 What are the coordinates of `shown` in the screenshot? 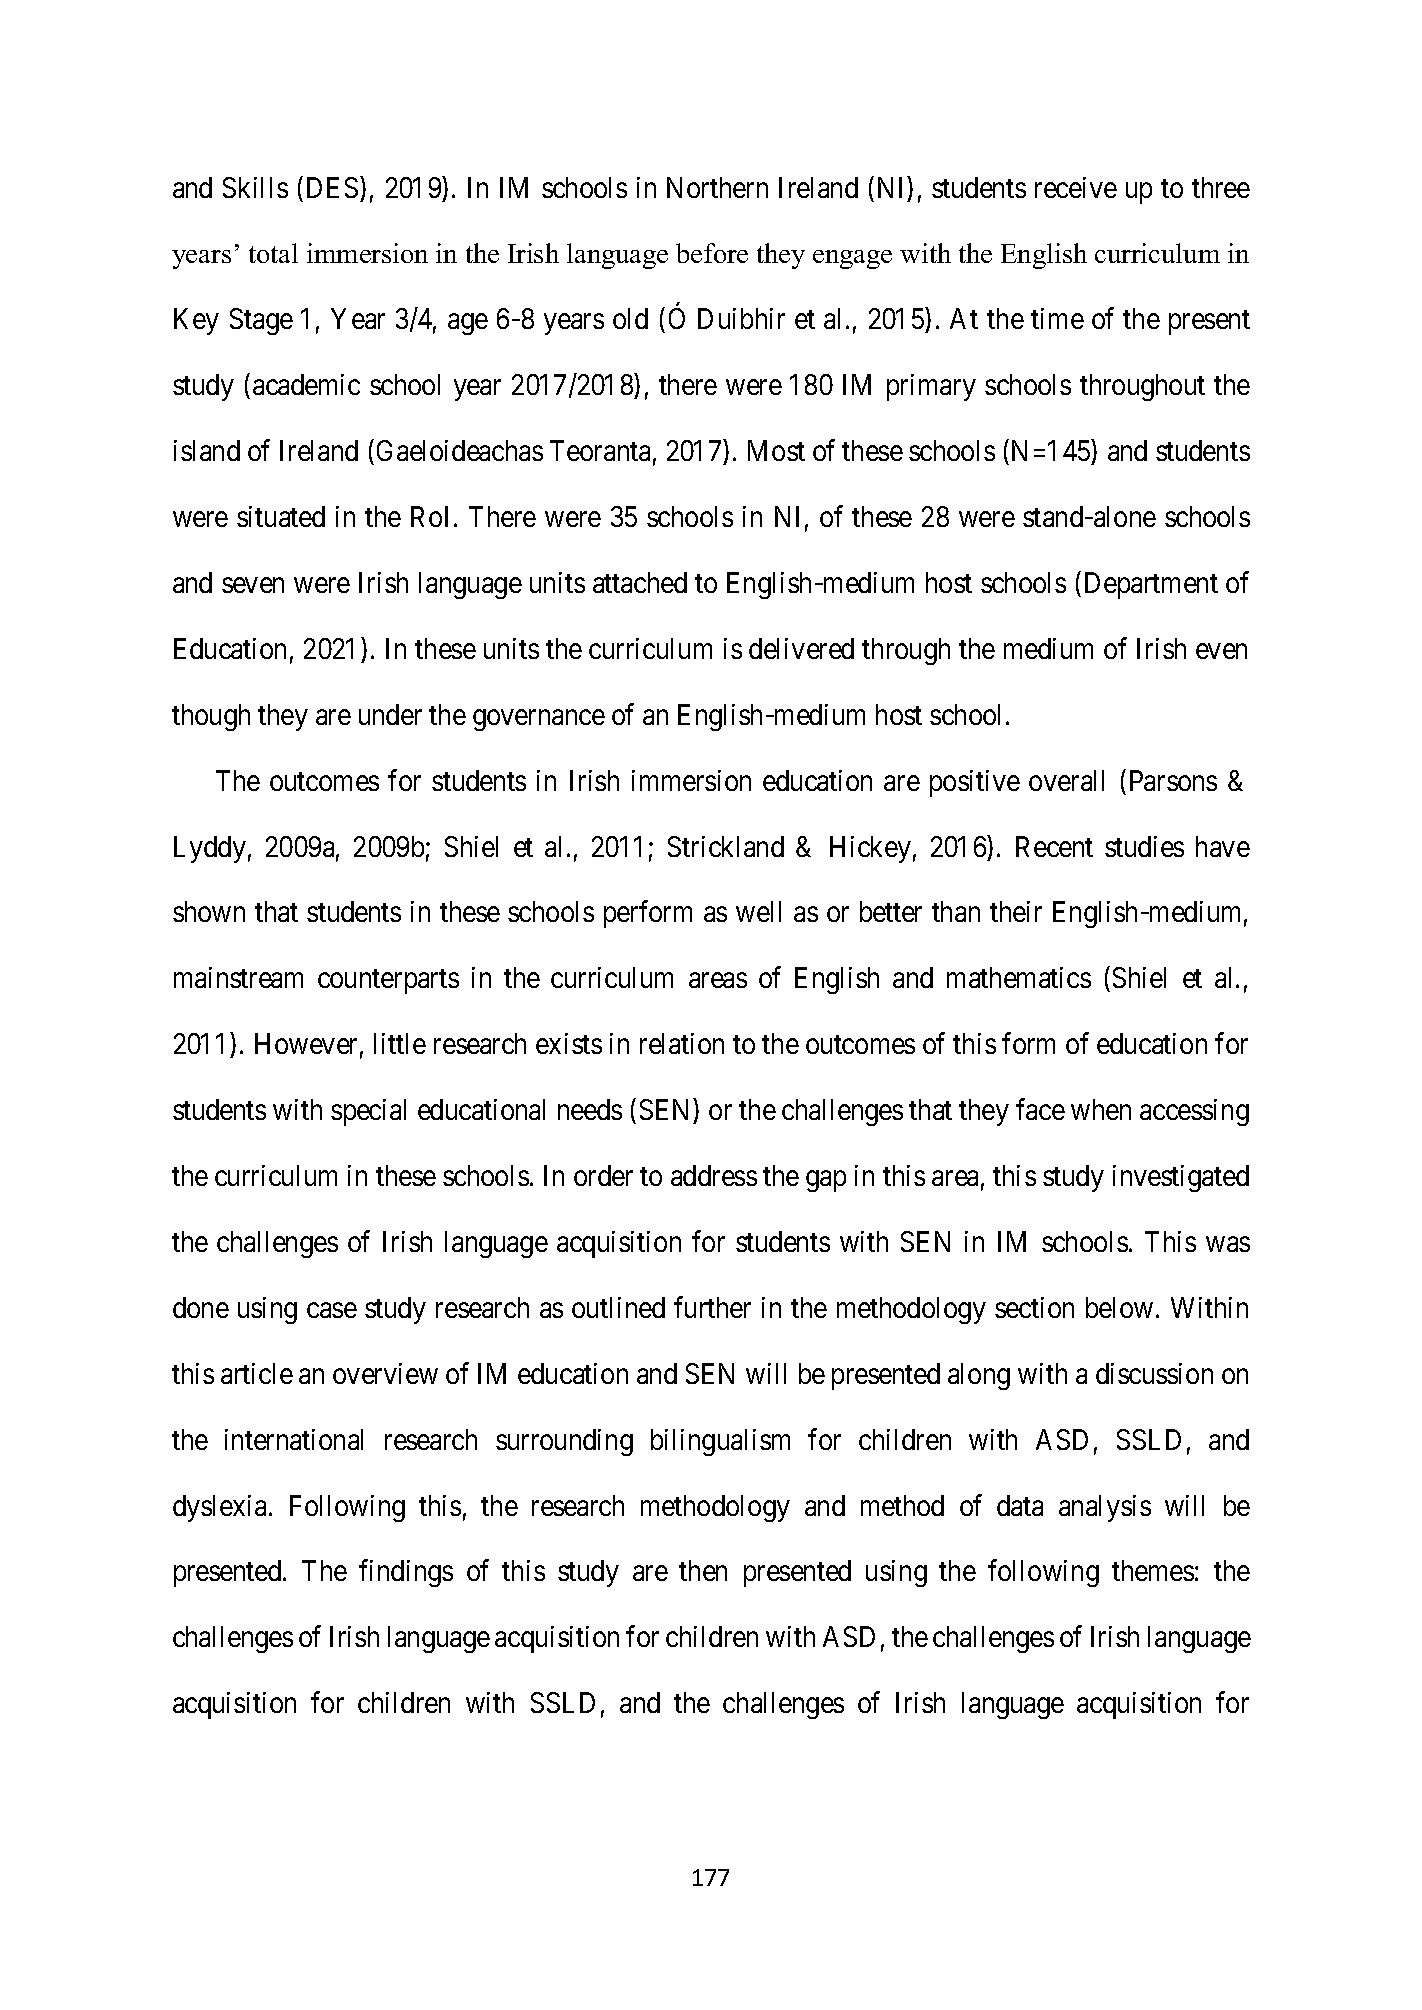 It's located at (209, 911).
